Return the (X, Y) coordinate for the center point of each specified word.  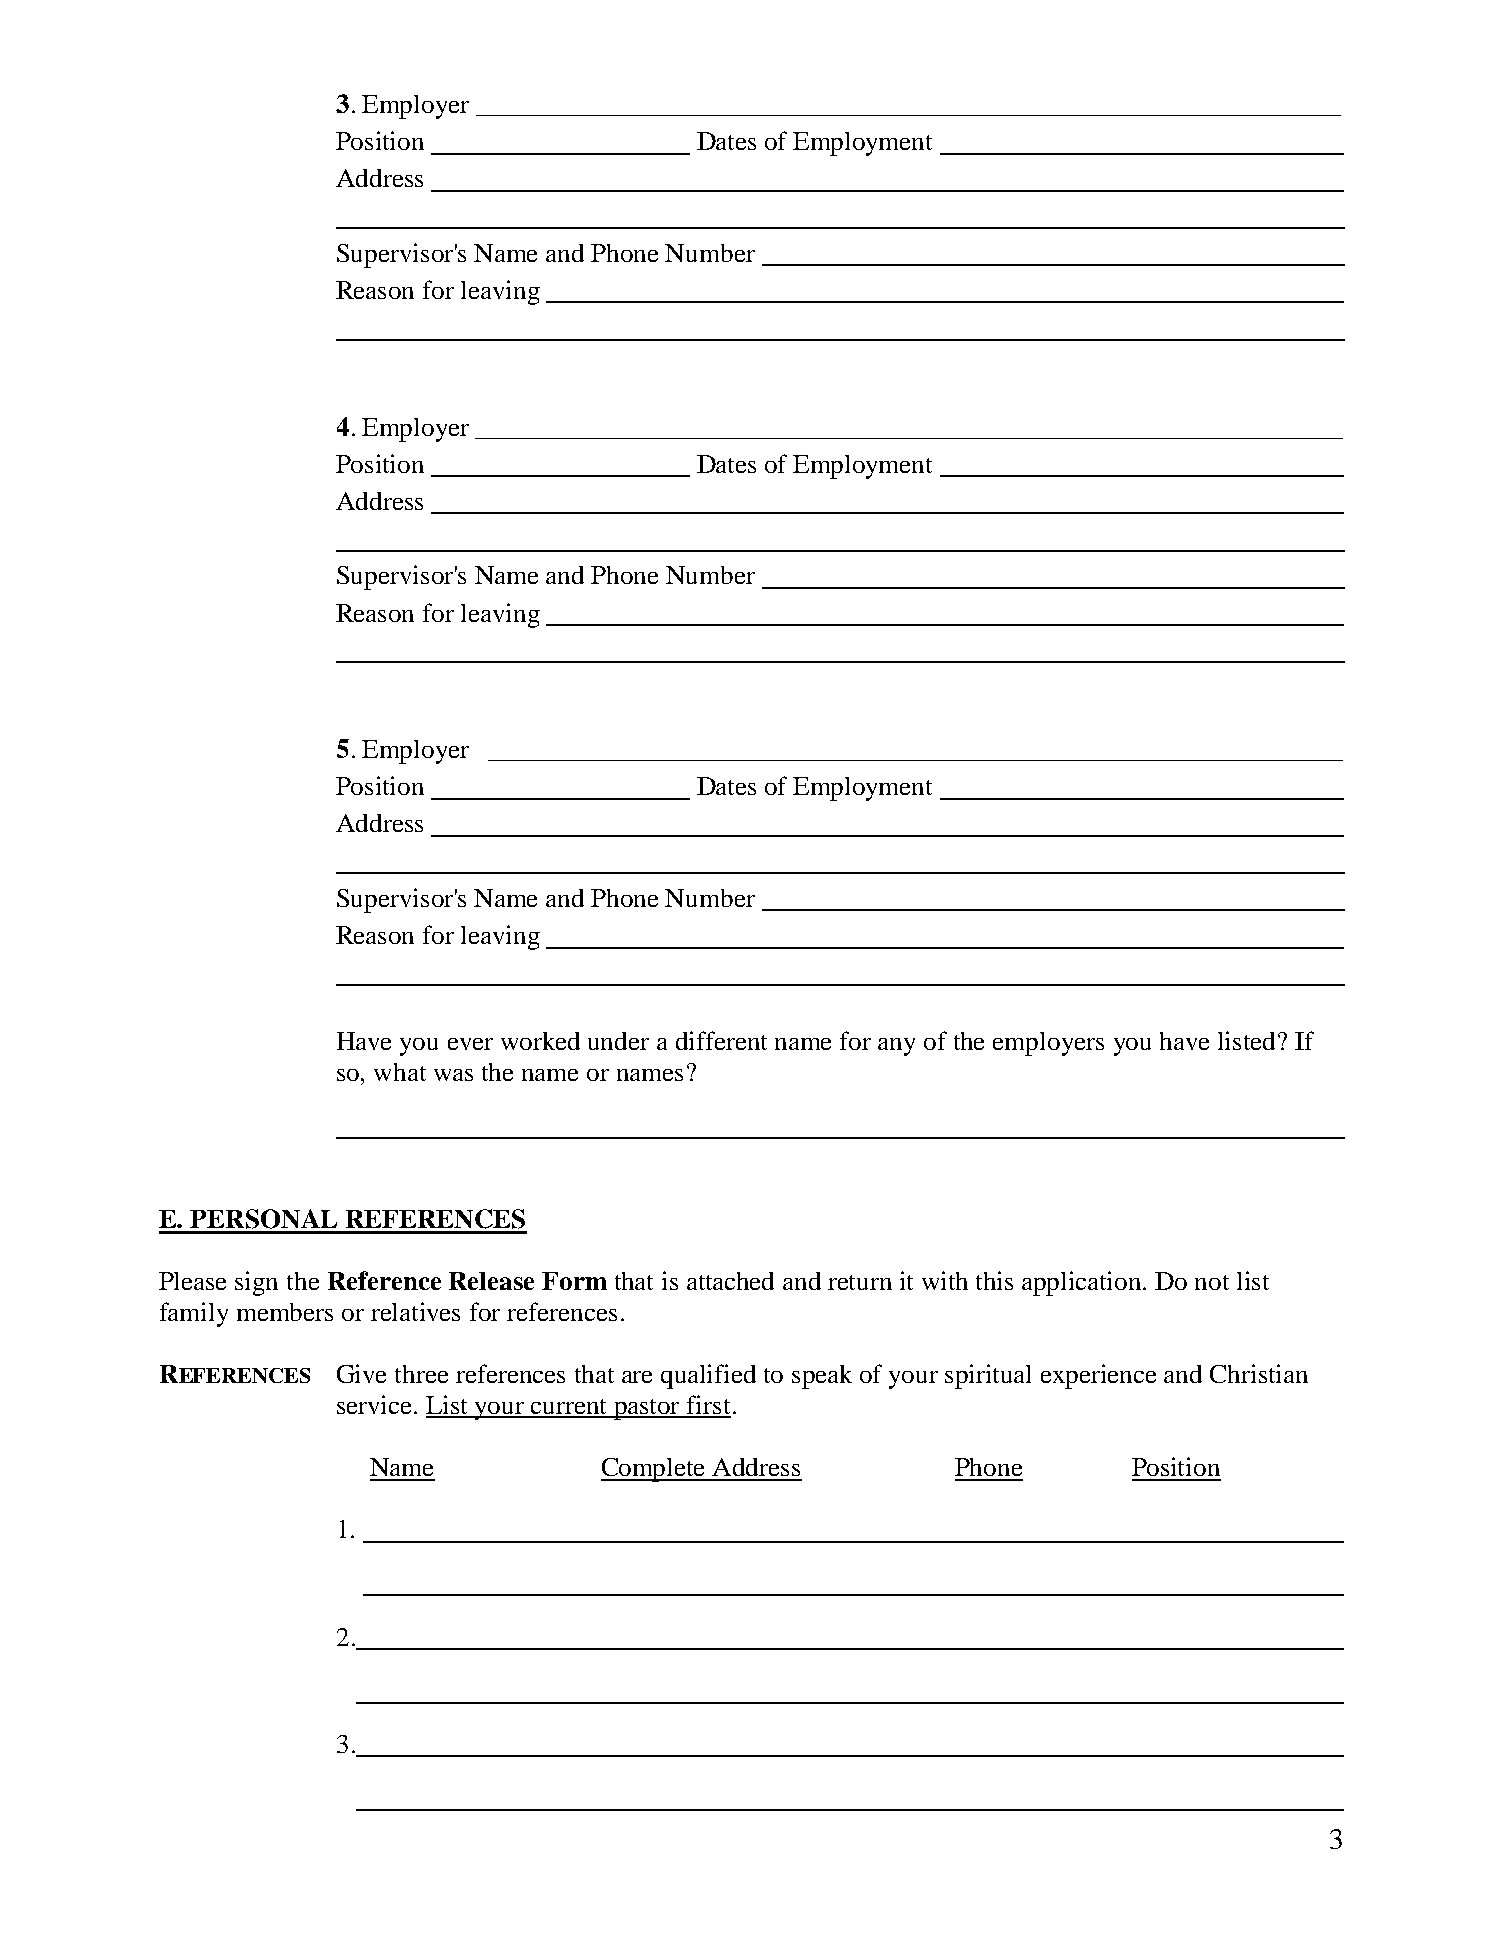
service (376, 1404)
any (896, 1047)
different (721, 1040)
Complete (654, 1470)
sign (256, 1283)
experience (1098, 1376)
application (1083, 1283)
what (400, 1072)
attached (730, 1281)
